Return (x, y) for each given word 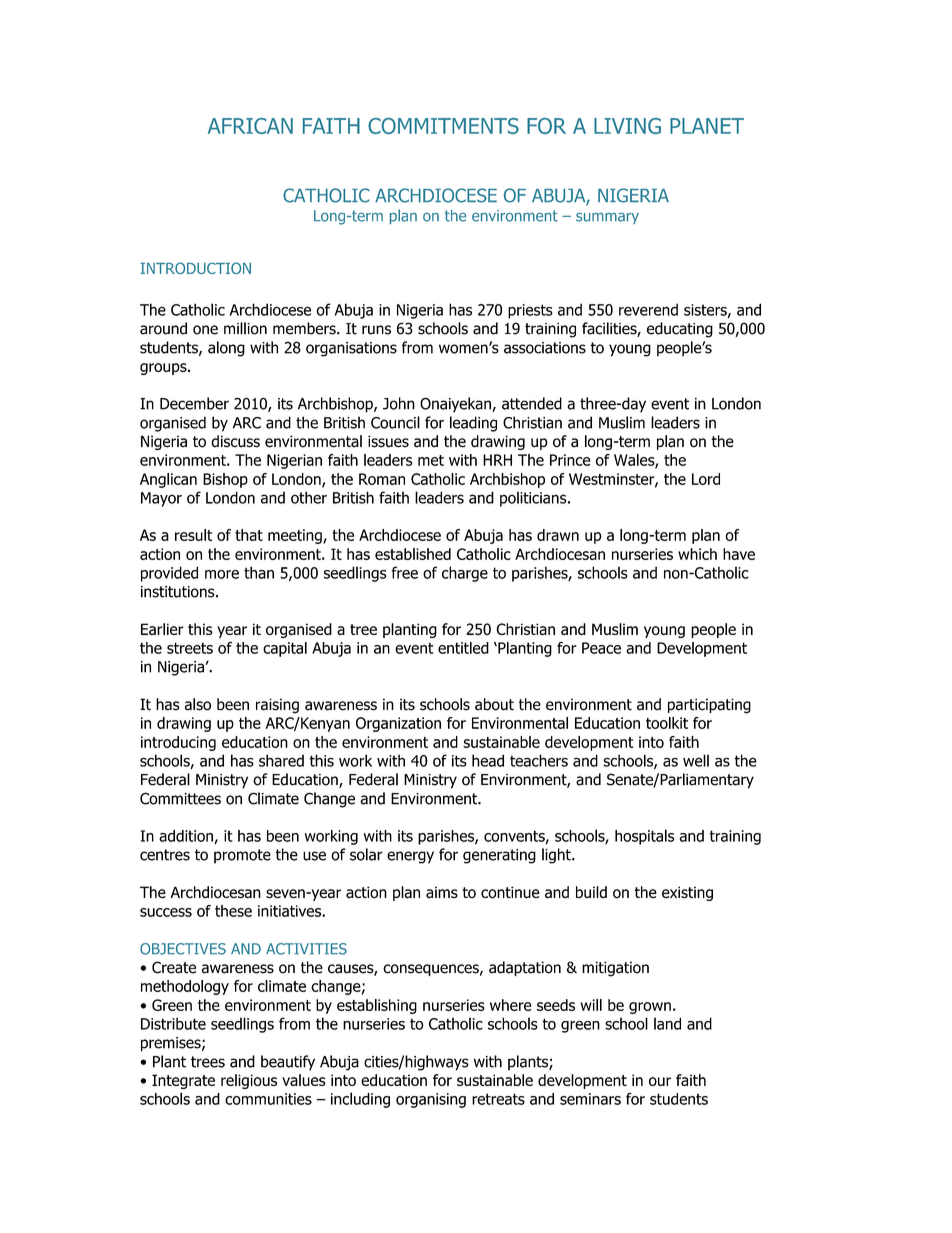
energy (410, 857)
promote (242, 856)
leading (473, 424)
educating (680, 330)
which (697, 554)
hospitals (644, 837)
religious (249, 1081)
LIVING (627, 126)
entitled (463, 648)
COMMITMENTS (443, 126)
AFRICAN (250, 126)
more (222, 574)
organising (431, 1100)
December (194, 403)
